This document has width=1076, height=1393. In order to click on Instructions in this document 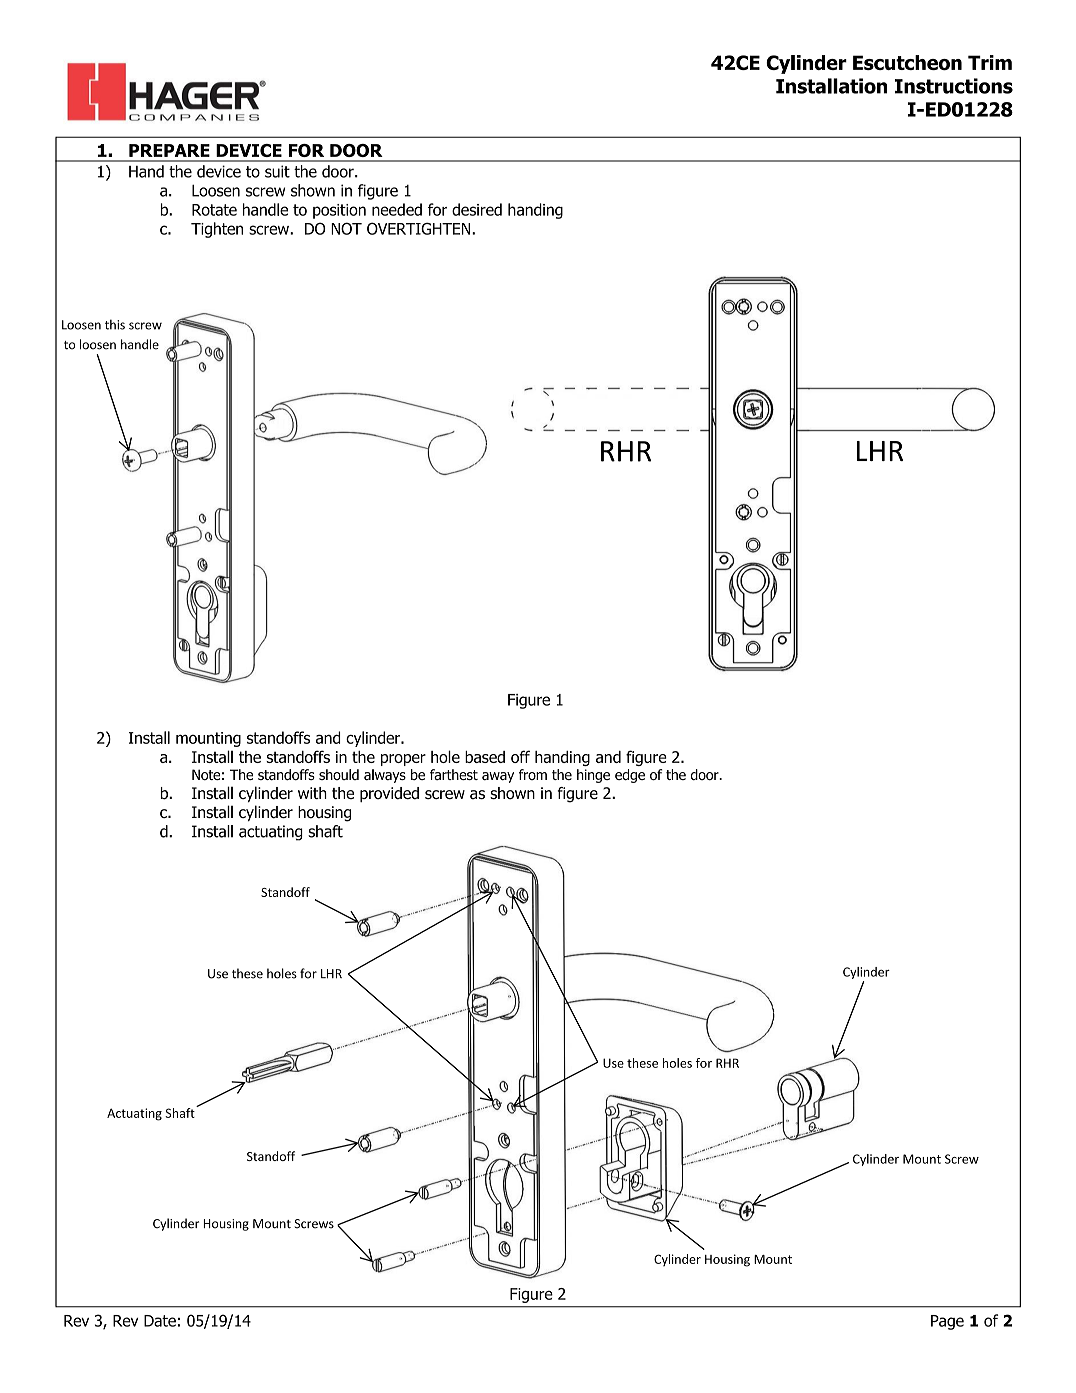, I will do `click(954, 86)`.
